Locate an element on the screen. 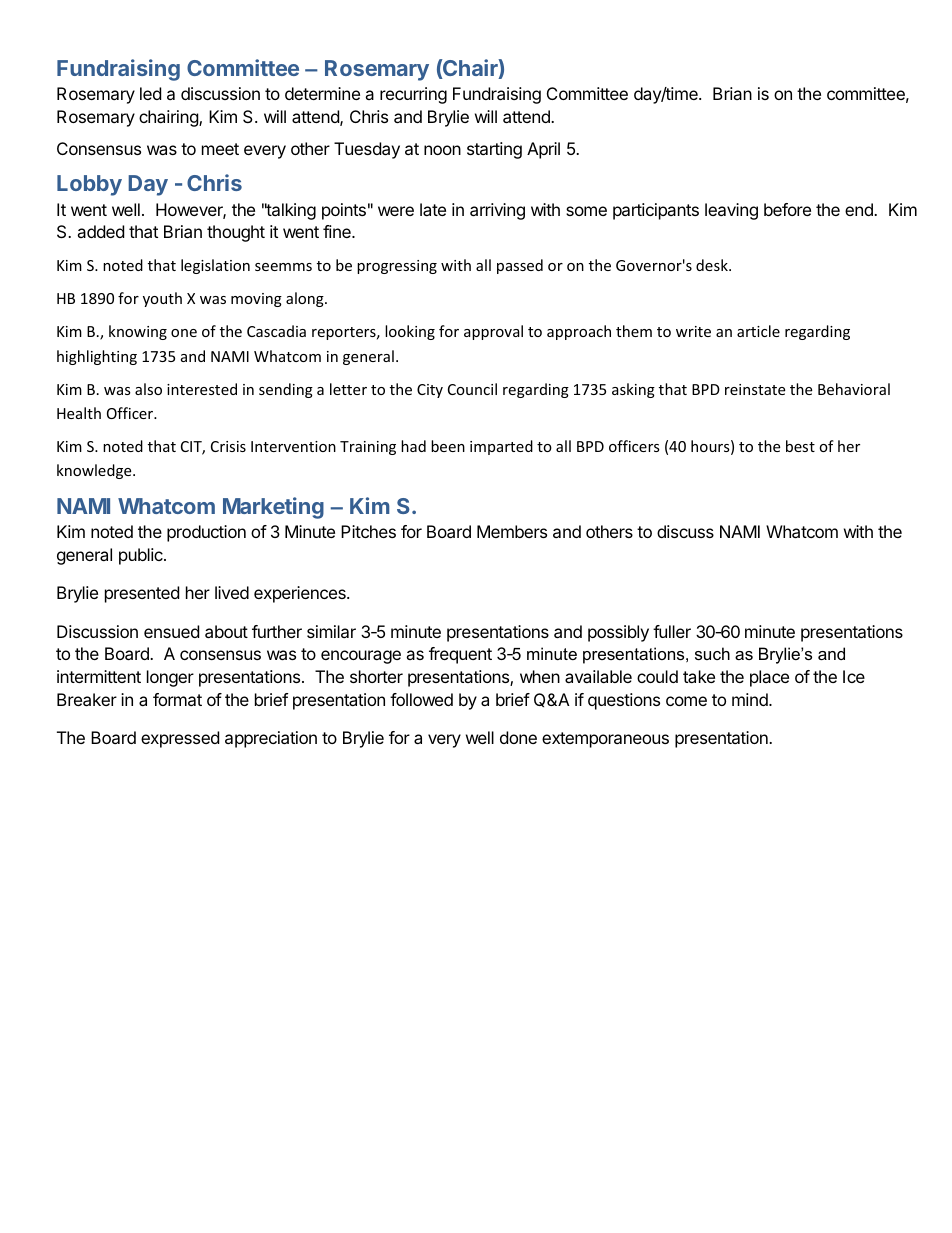 The image size is (952, 1233). reinstate is located at coordinates (755, 389).
